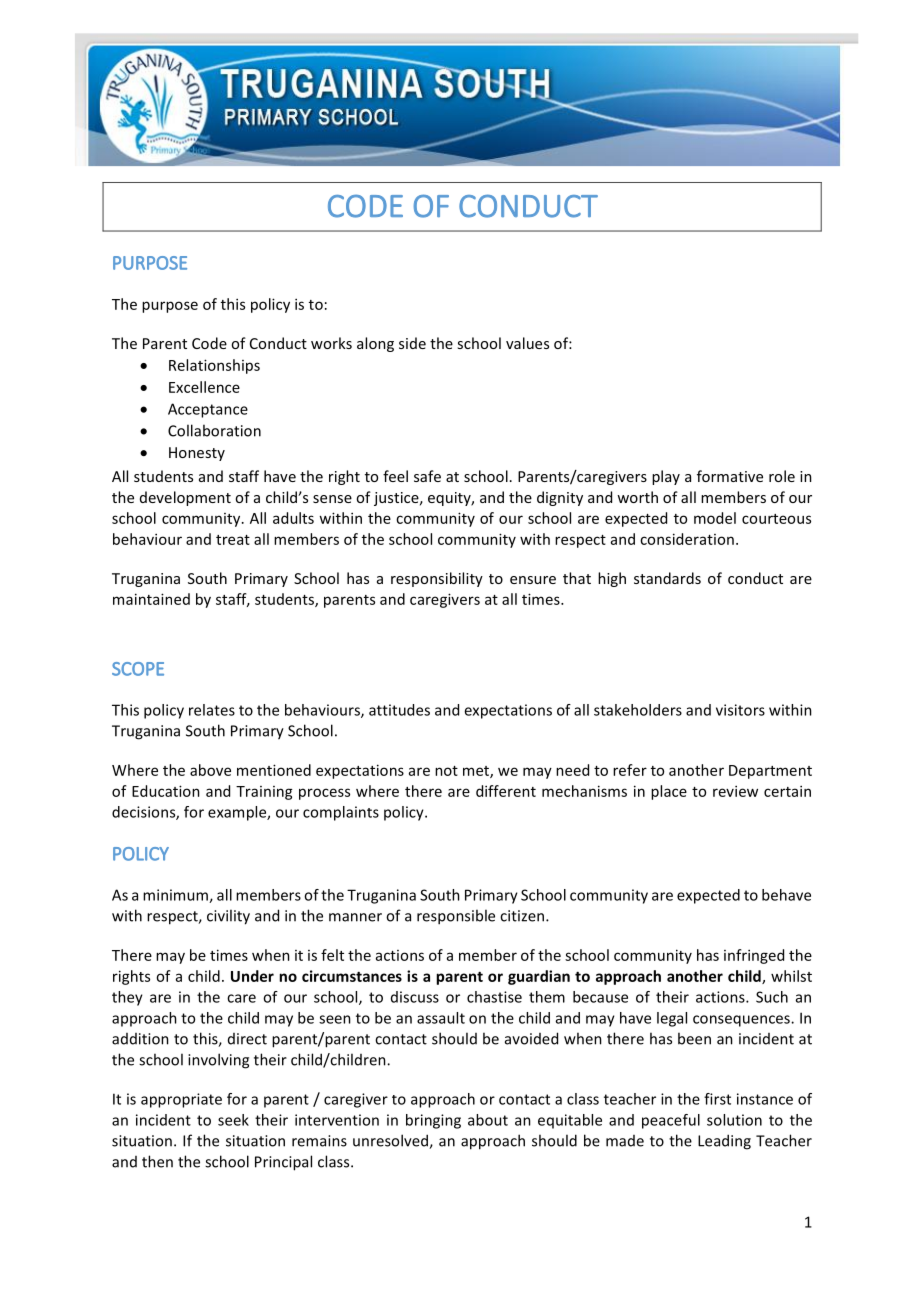  What do you see at coordinates (754, 956) in the screenshot?
I see `infringed` at bounding box center [754, 956].
